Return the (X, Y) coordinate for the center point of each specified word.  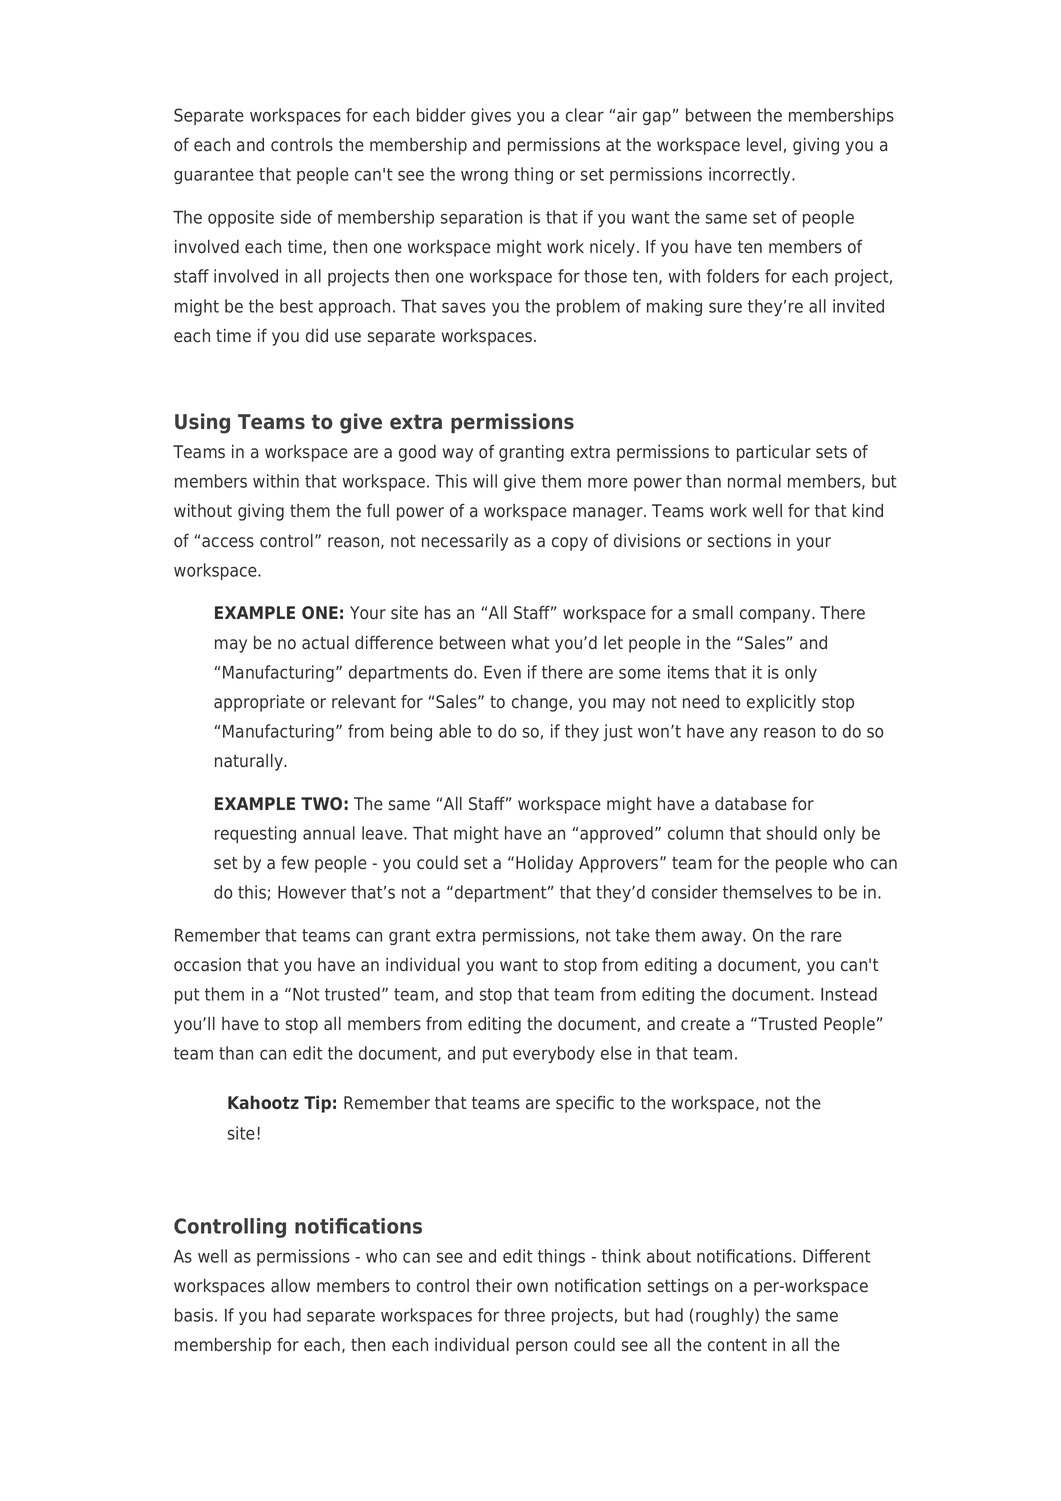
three (524, 1315)
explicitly (781, 703)
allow (290, 1285)
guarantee (214, 176)
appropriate (259, 703)
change (540, 703)
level (764, 144)
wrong (484, 177)
